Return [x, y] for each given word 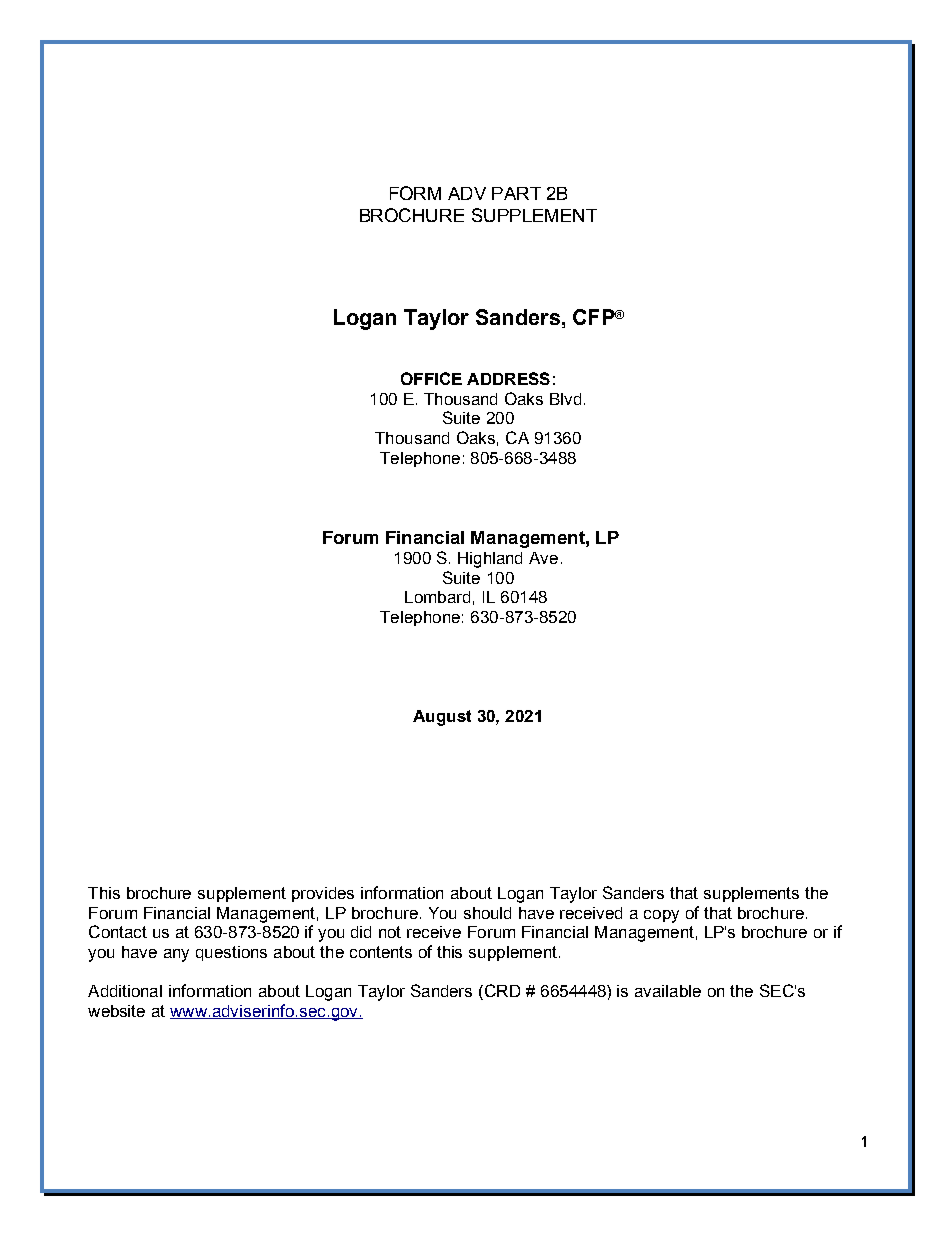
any [176, 955]
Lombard [437, 597]
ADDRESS [508, 378]
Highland [490, 560]
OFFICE [431, 378]
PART [516, 193]
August [442, 718]
